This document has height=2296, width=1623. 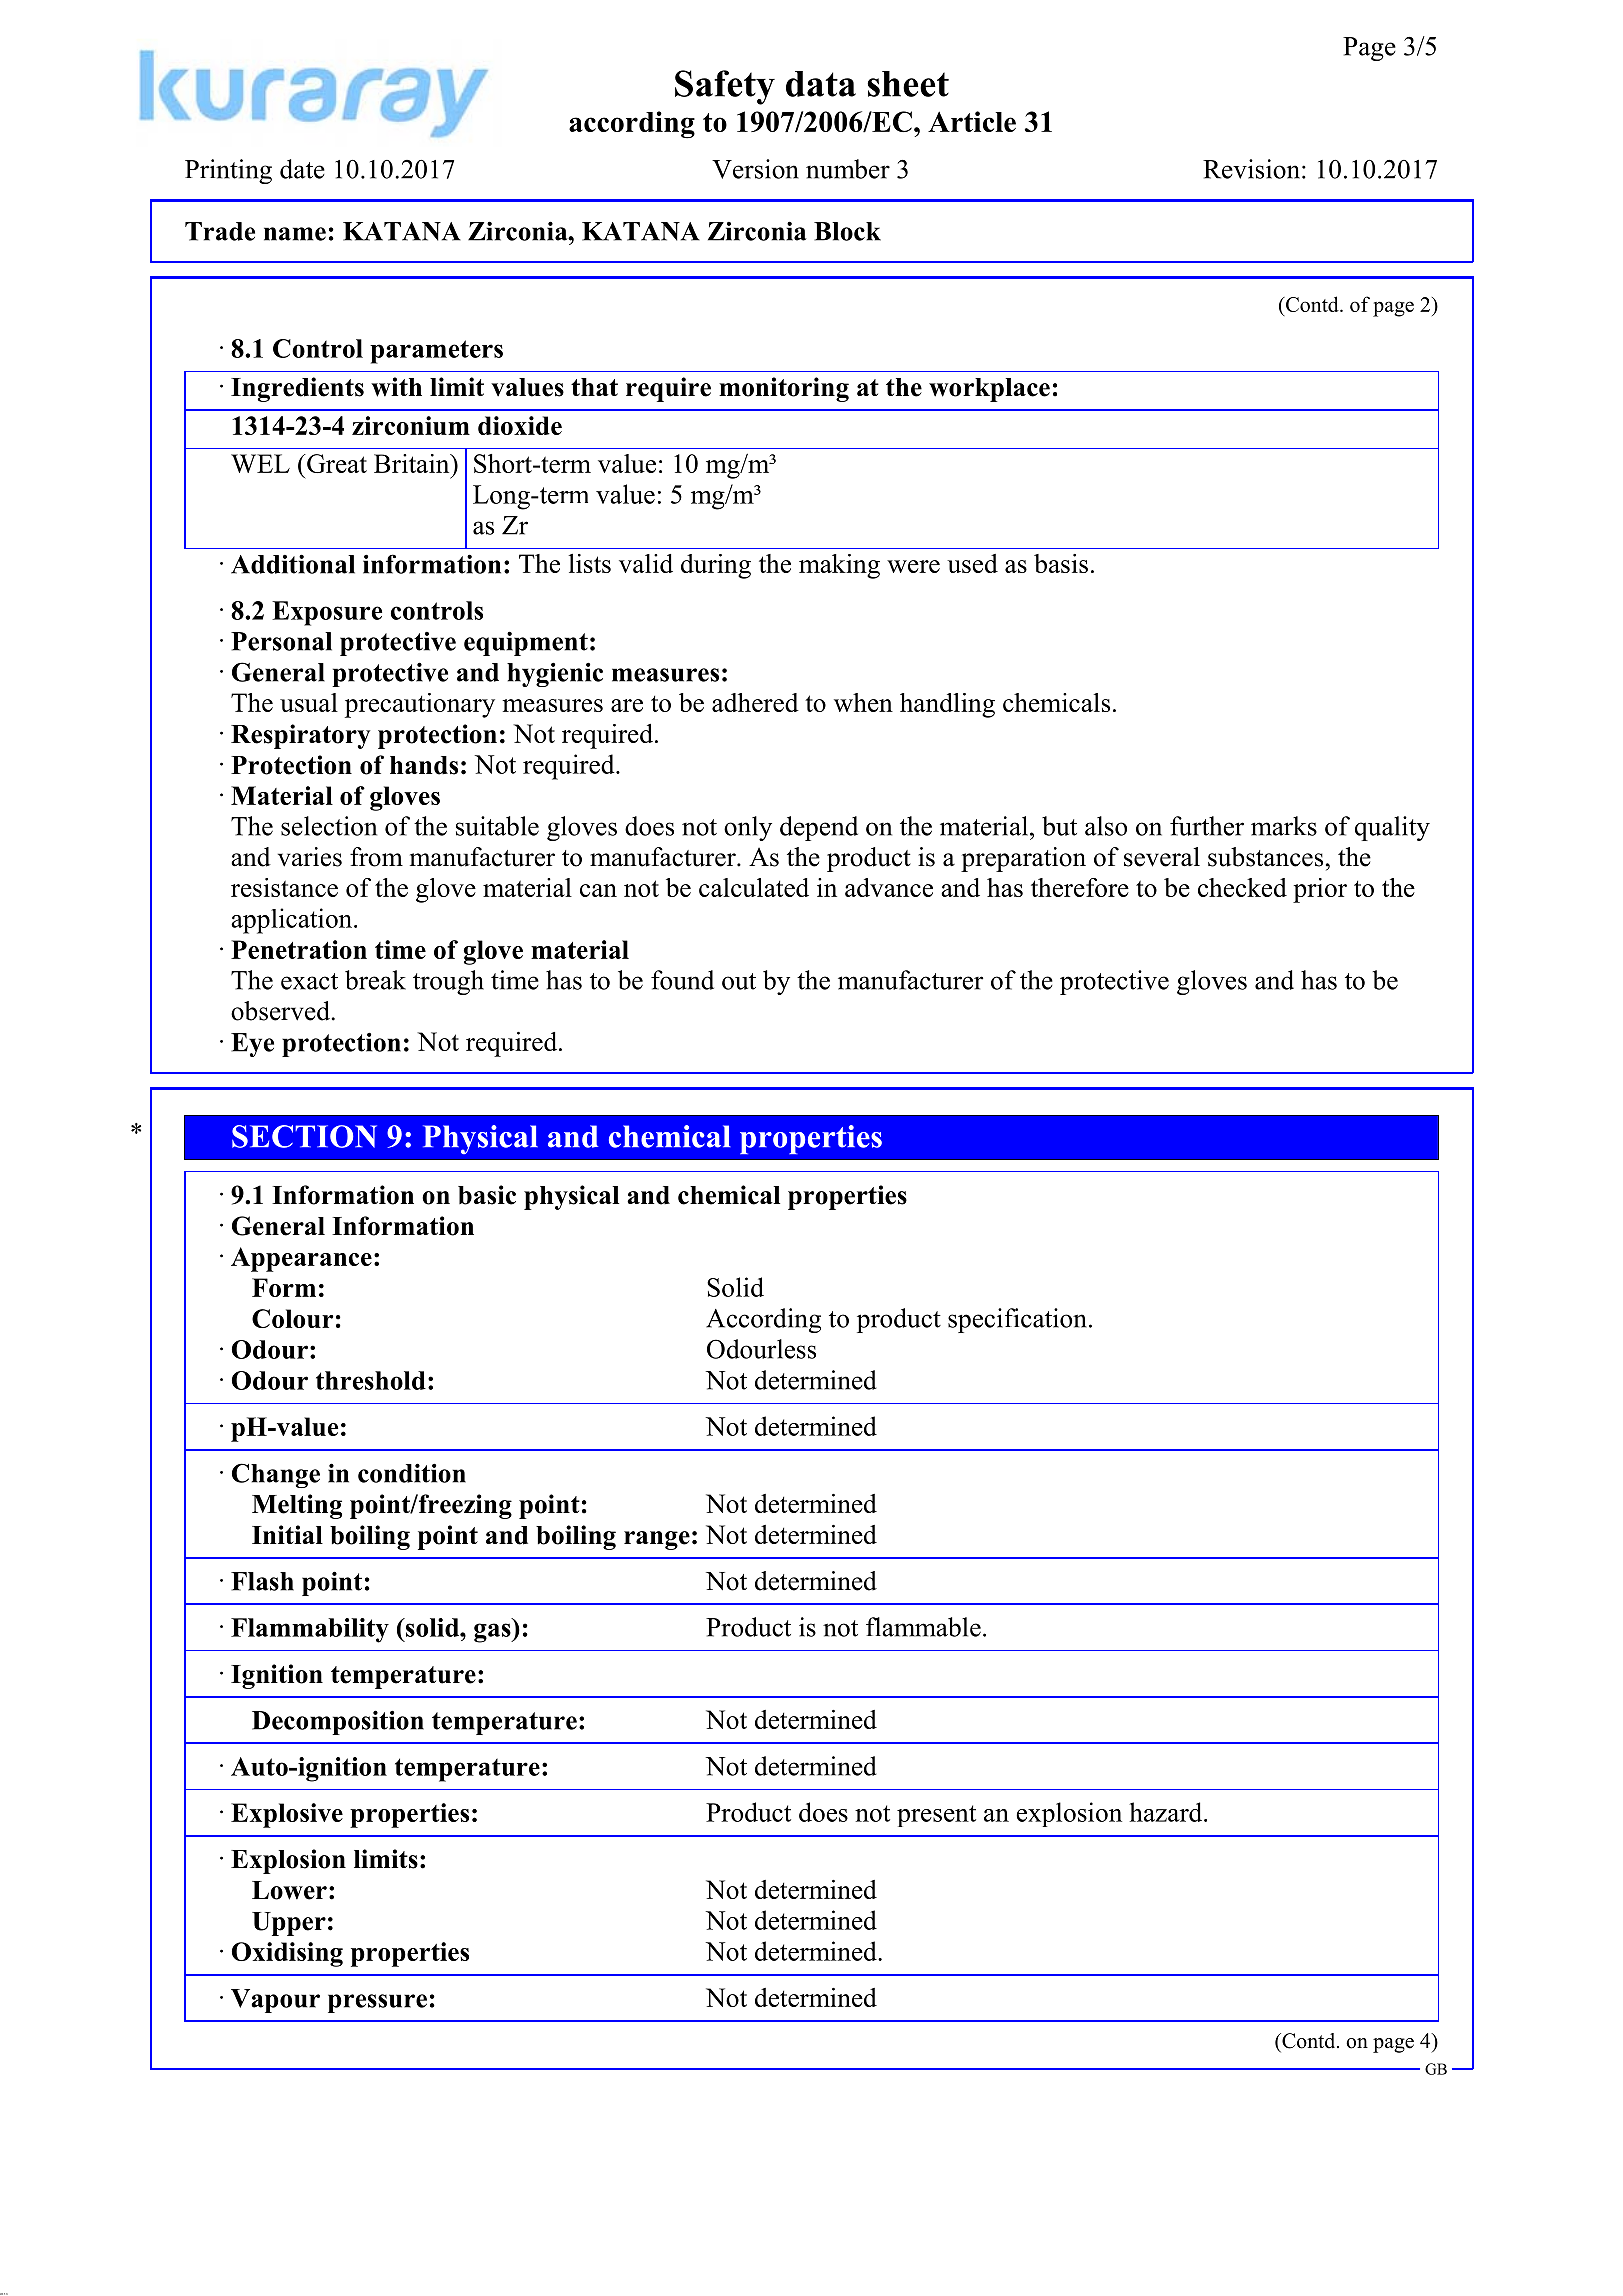 I want to click on Respiratory, so click(x=300, y=736).
